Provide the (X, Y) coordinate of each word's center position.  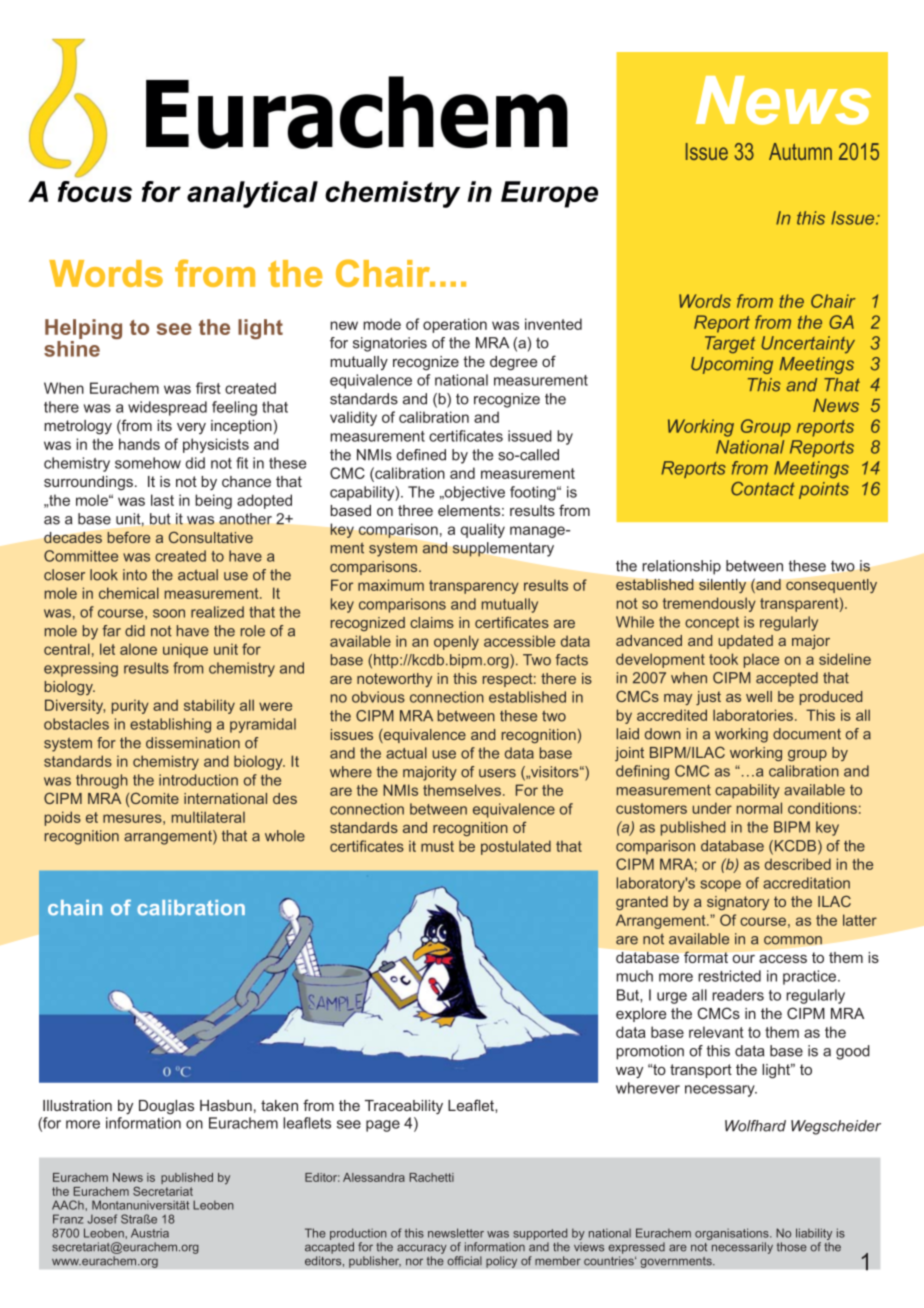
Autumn (800, 151)
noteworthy (394, 680)
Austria (150, 1233)
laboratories (754, 715)
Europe (549, 194)
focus (95, 191)
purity (130, 706)
